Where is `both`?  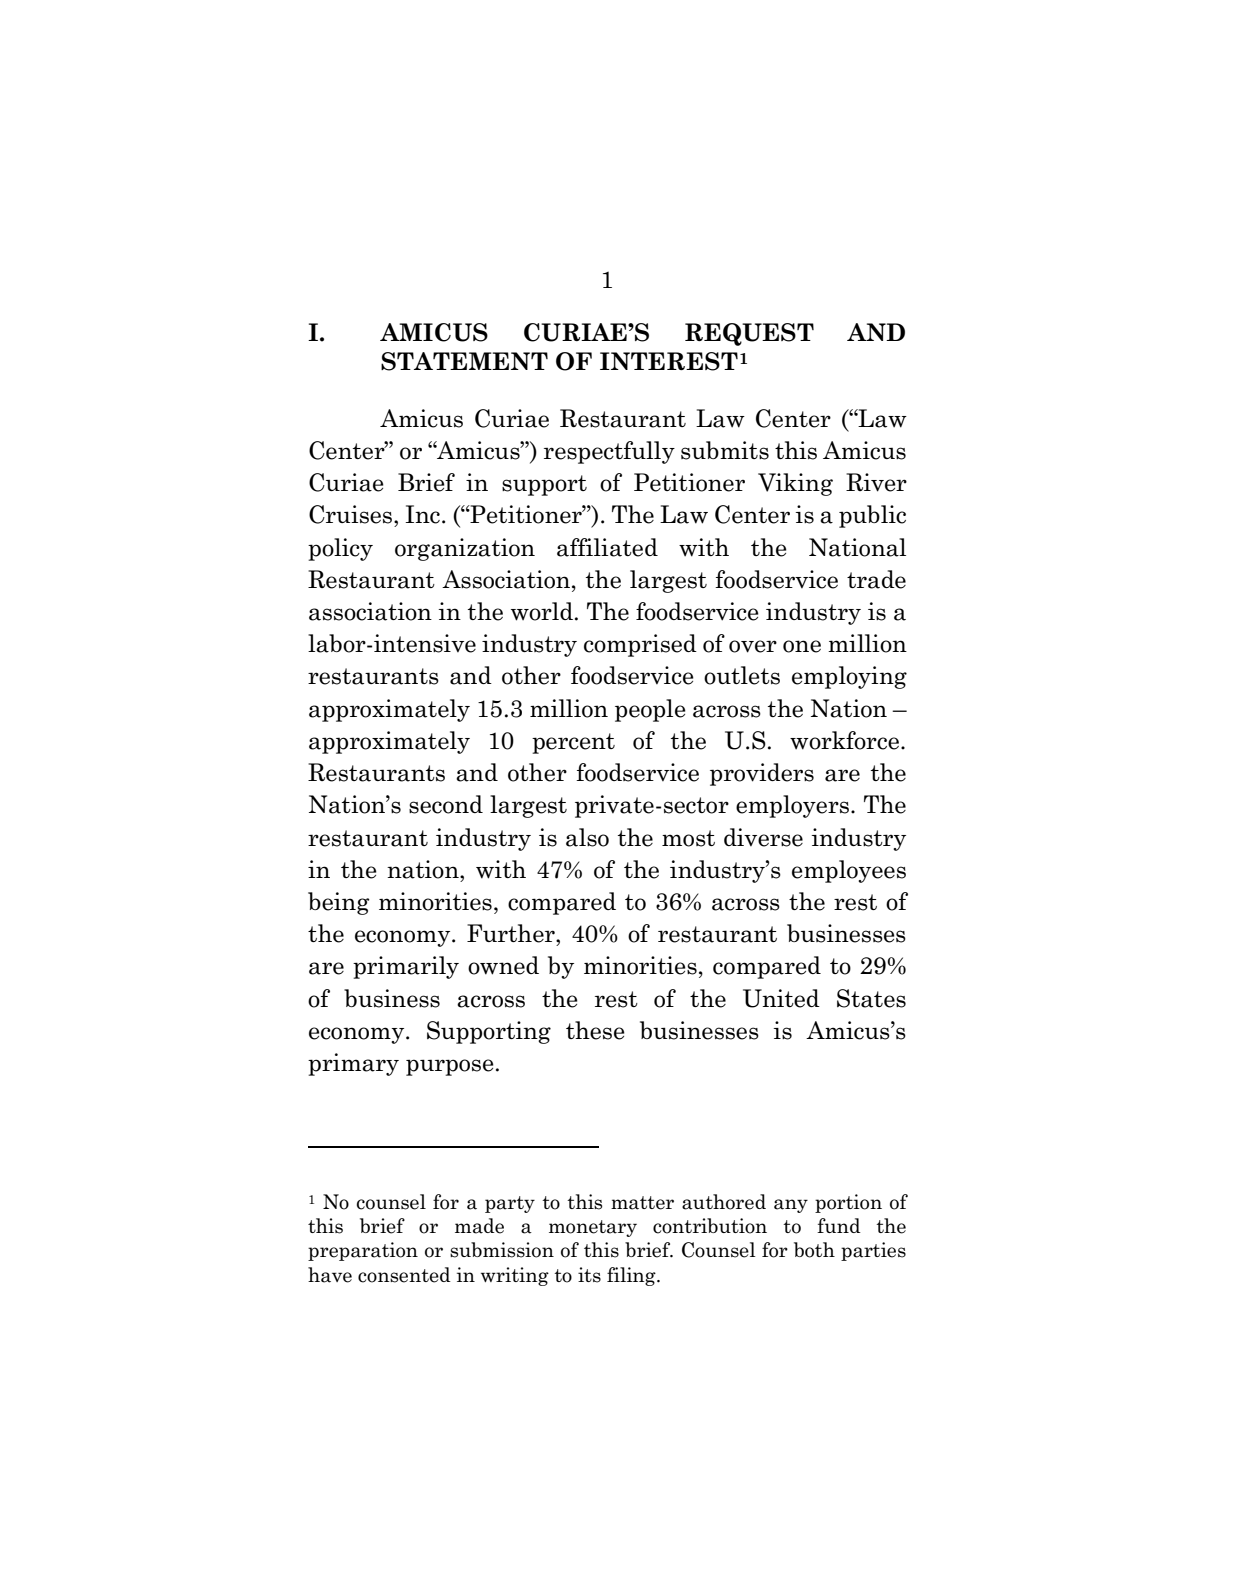 both is located at coordinates (814, 1250).
